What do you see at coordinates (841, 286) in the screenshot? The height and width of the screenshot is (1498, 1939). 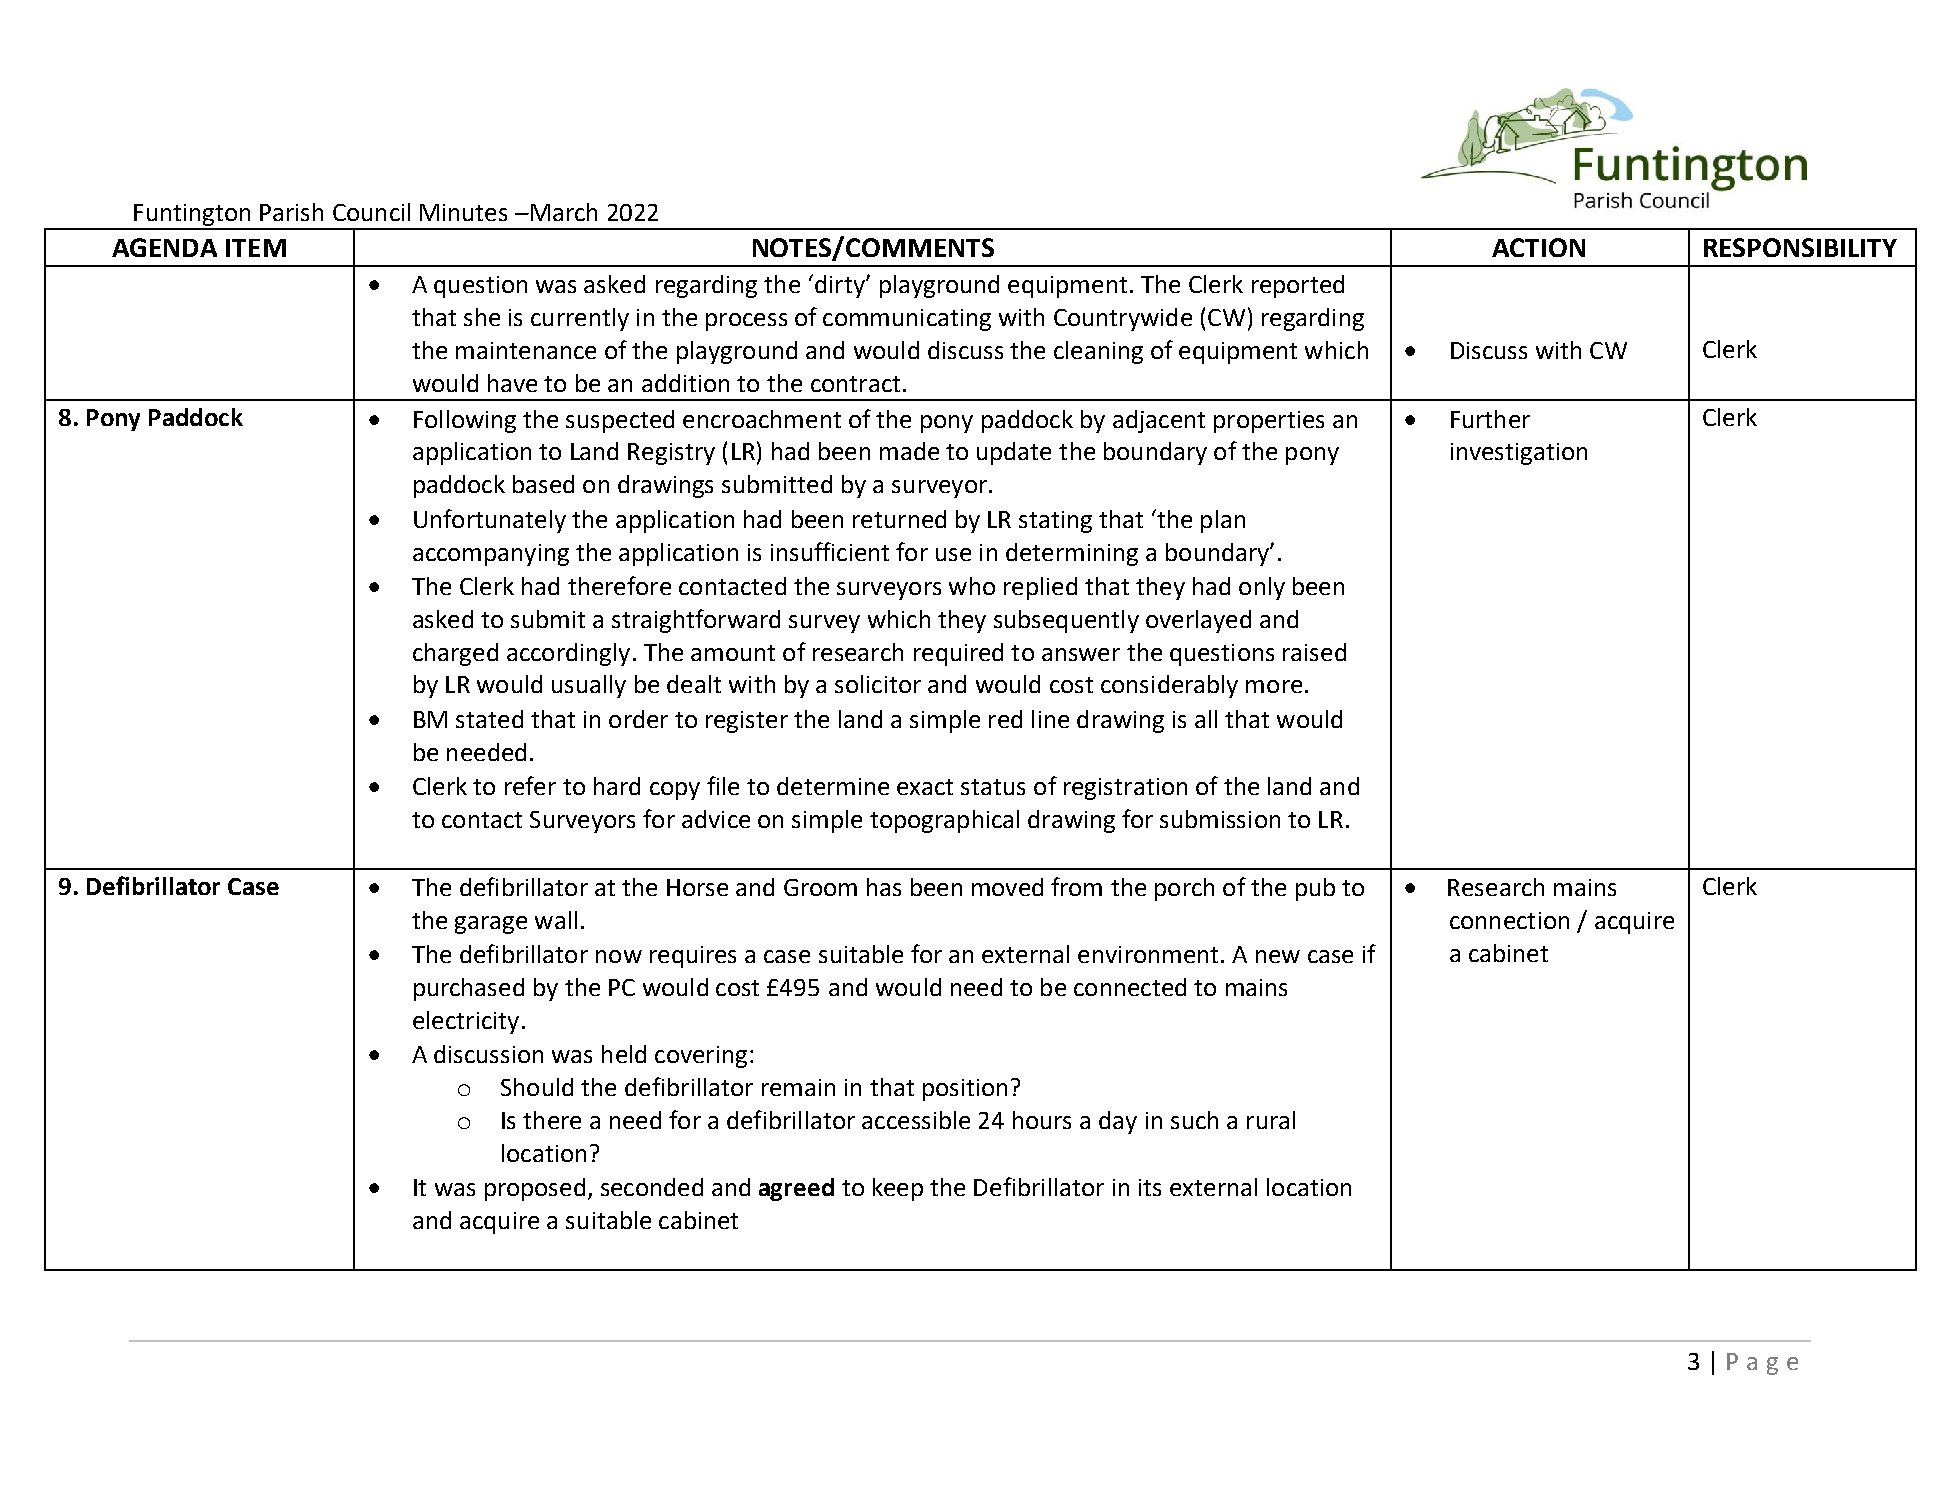 I see `dirty` at bounding box center [841, 286].
